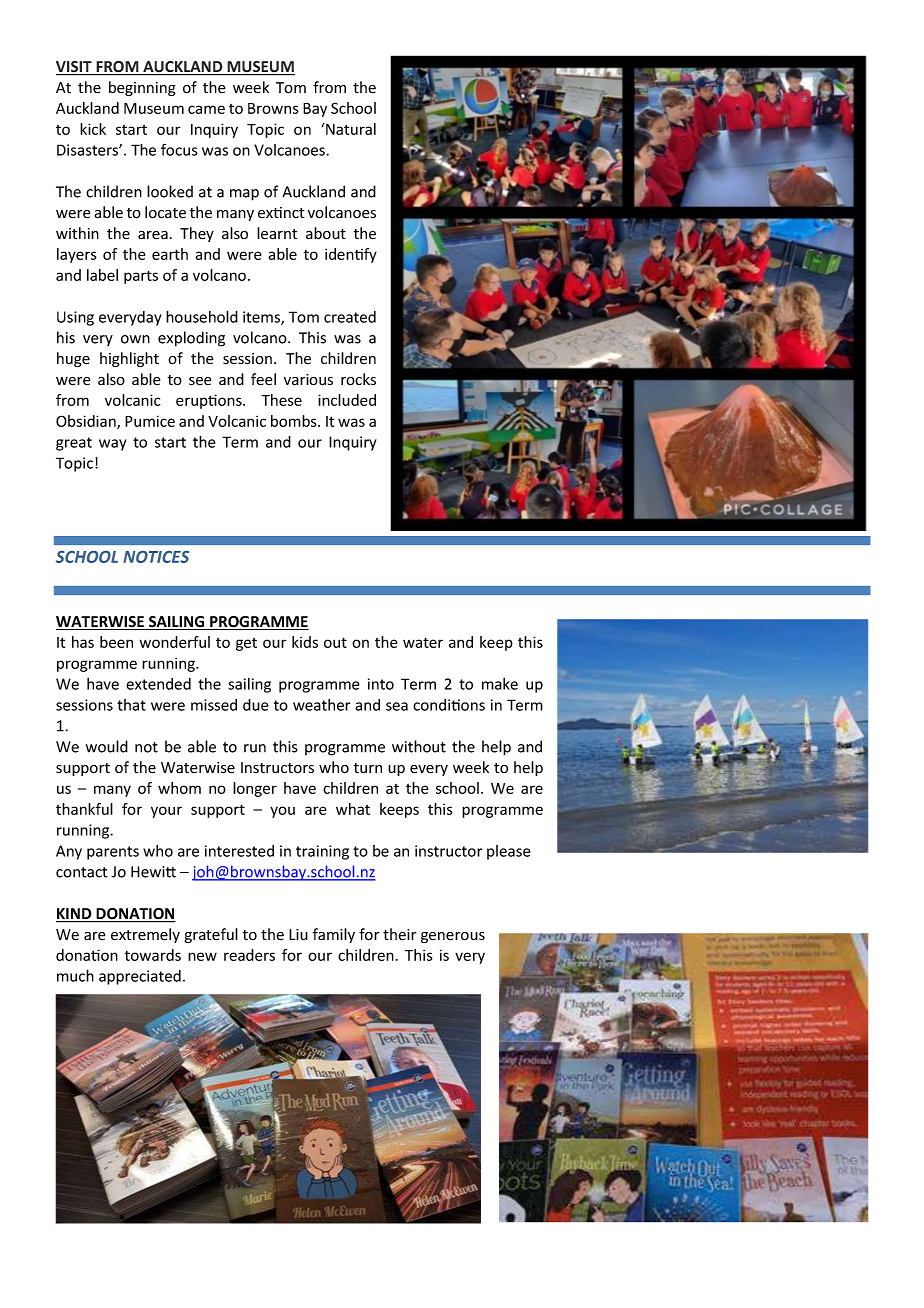  Describe the element at coordinates (449, 705) in the screenshot. I see `conditions` at that location.
